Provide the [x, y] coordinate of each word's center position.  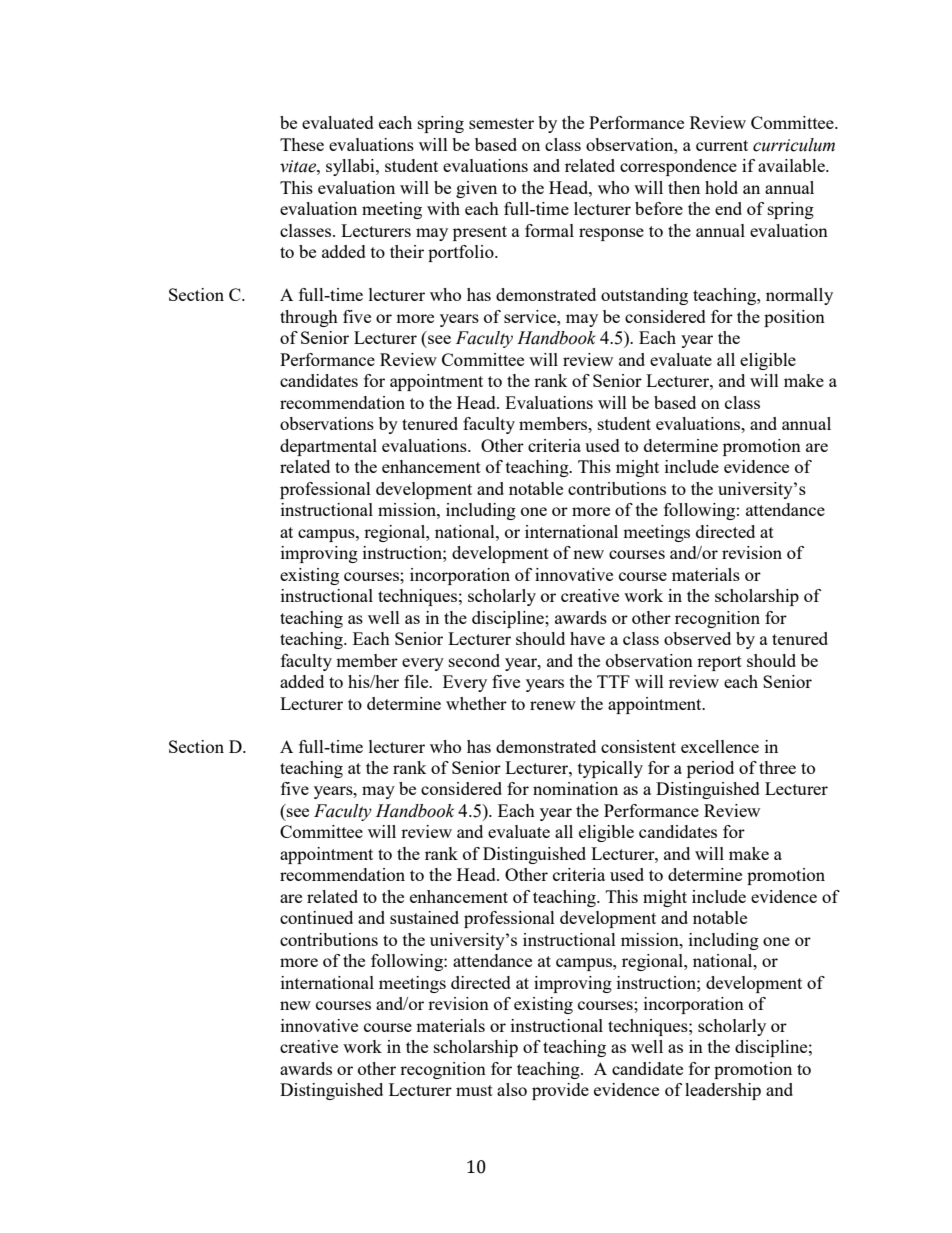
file [417, 681]
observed [697, 638]
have [587, 638]
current [722, 145]
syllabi [351, 167]
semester [501, 123]
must [474, 1090]
